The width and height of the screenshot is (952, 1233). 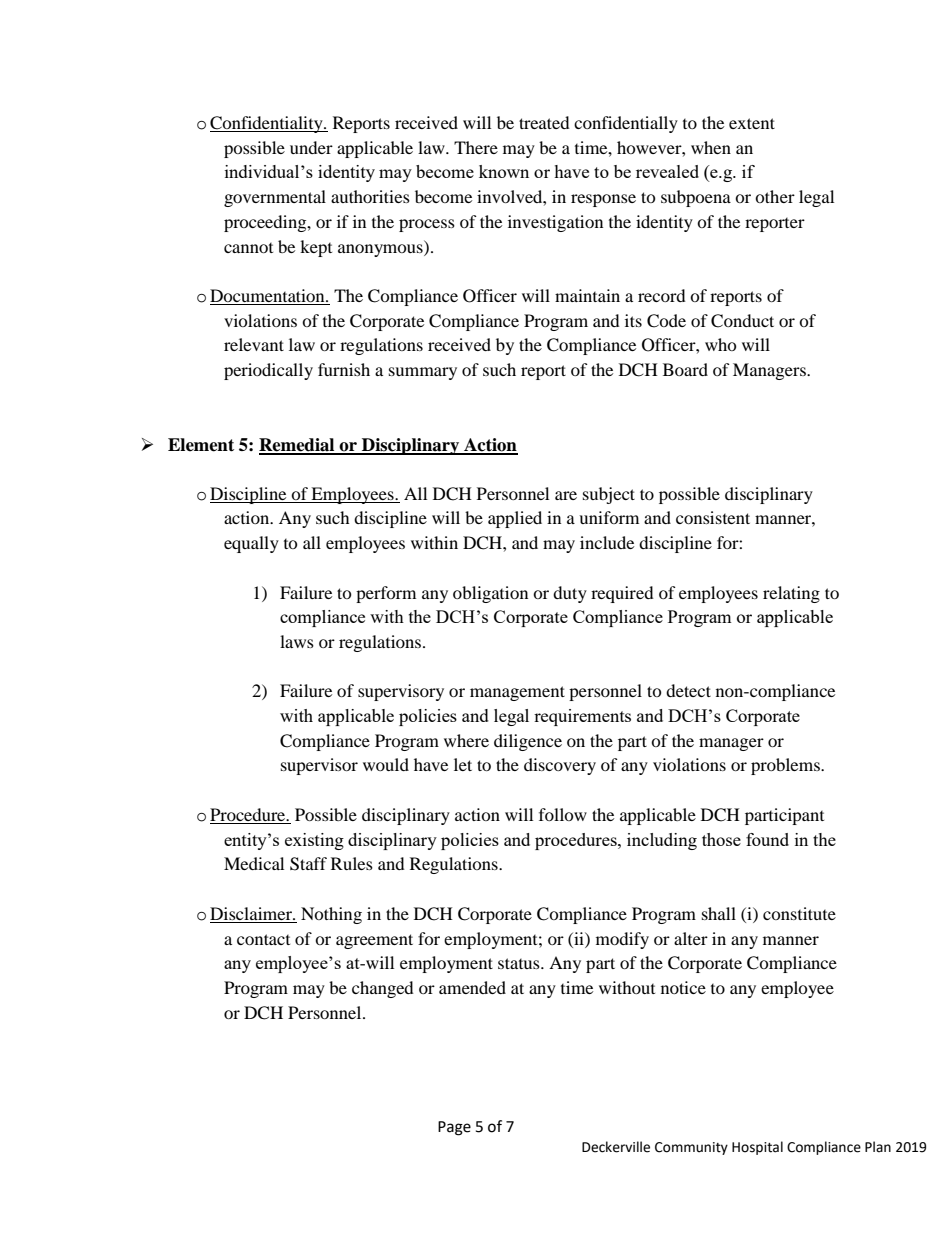 What do you see at coordinates (268, 371) in the screenshot?
I see `periodically` at bounding box center [268, 371].
